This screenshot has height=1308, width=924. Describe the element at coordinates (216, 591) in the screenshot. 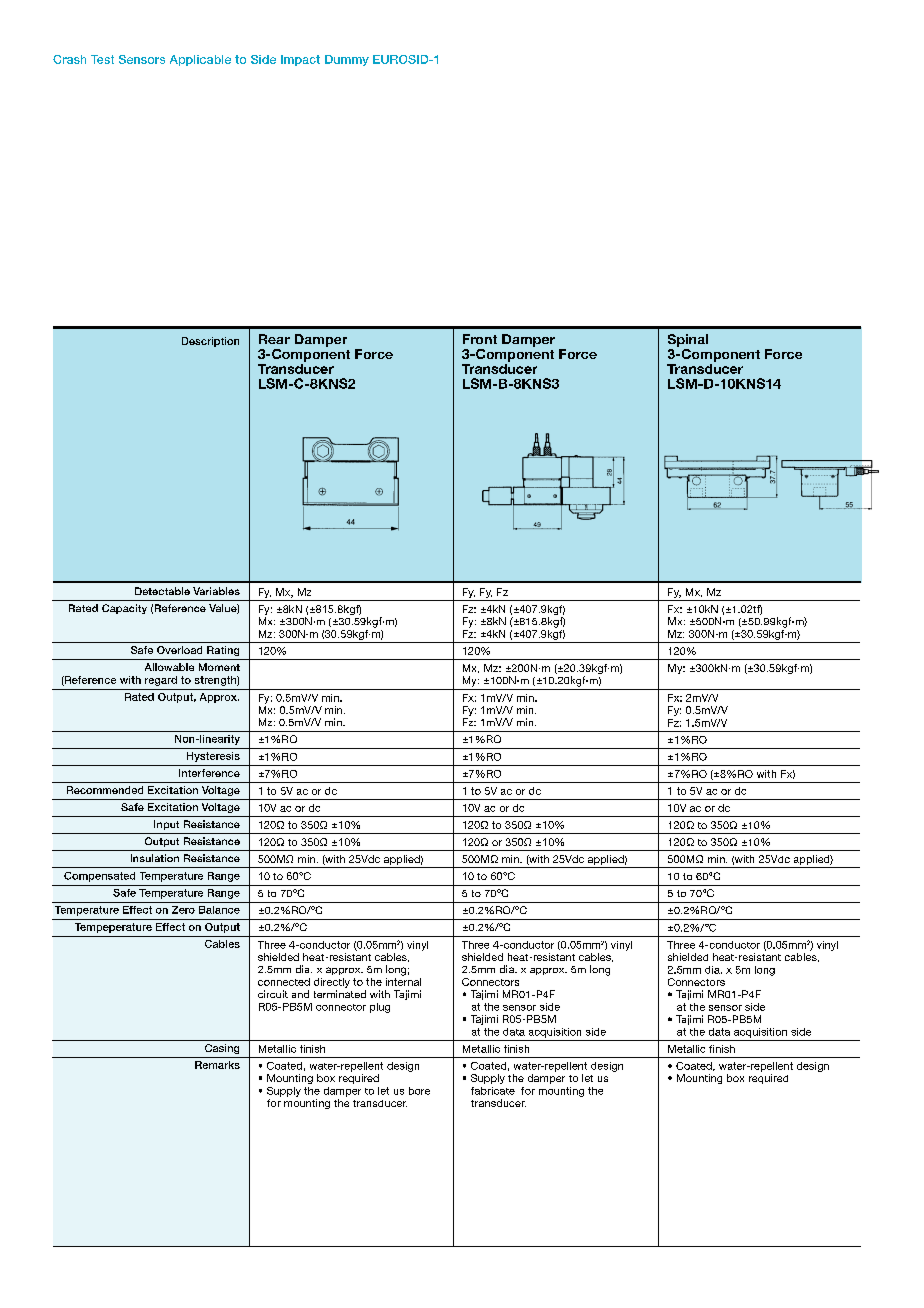

I see `Variables` at that location.
